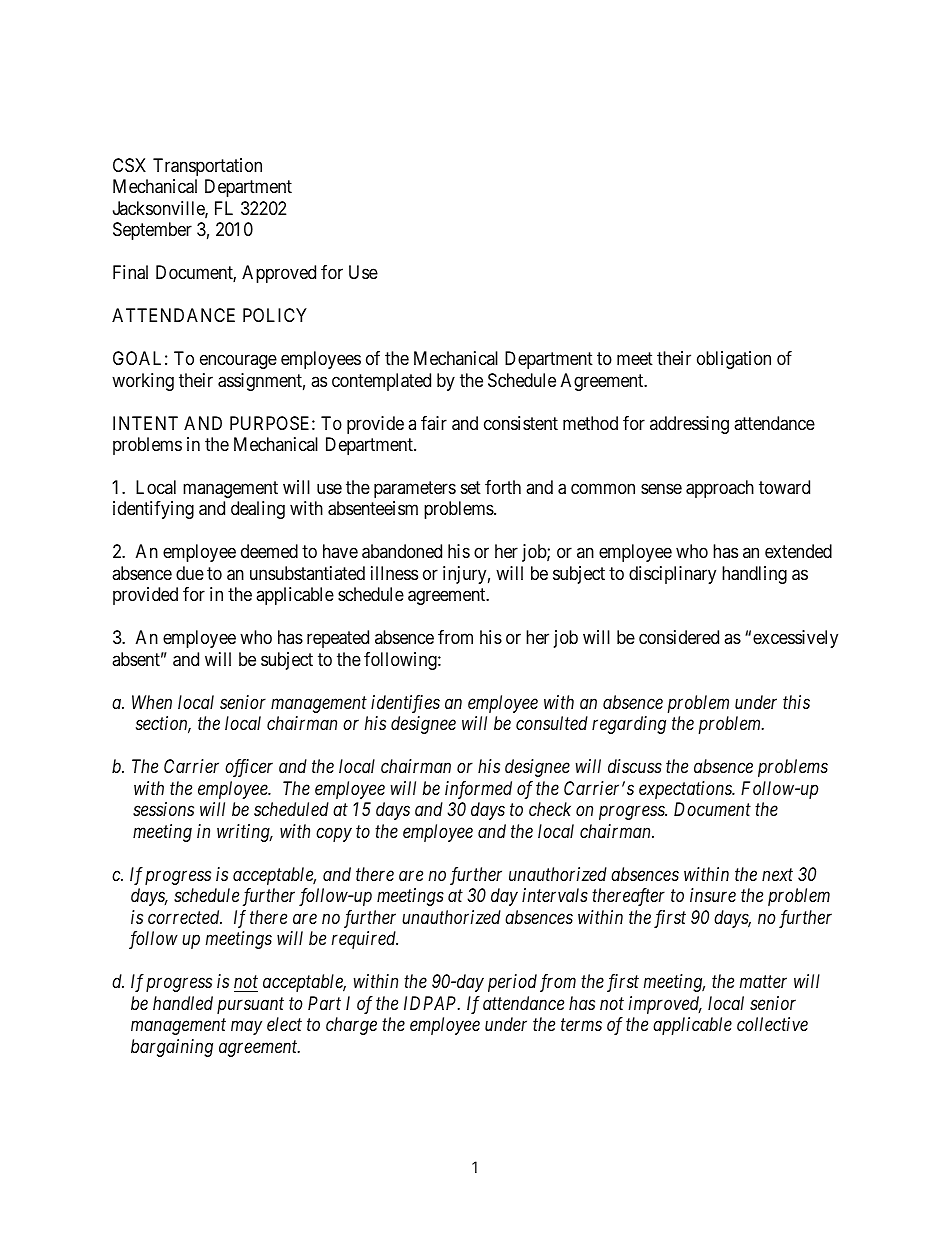  Describe the element at coordinates (478, 790) in the screenshot. I see `informed` at that location.
